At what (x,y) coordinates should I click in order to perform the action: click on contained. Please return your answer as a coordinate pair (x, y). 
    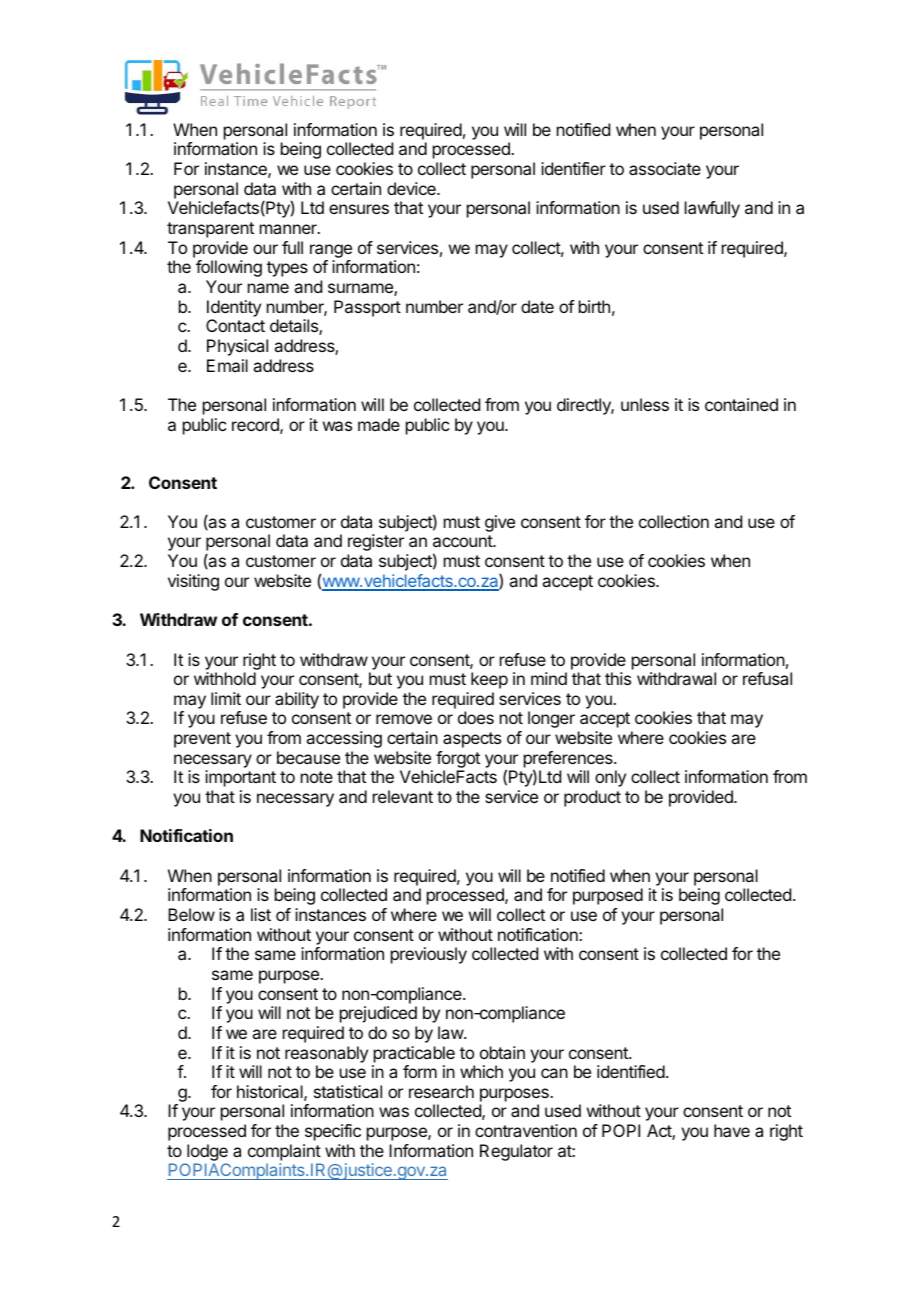
    Looking at the image, I should click on (741, 404).
